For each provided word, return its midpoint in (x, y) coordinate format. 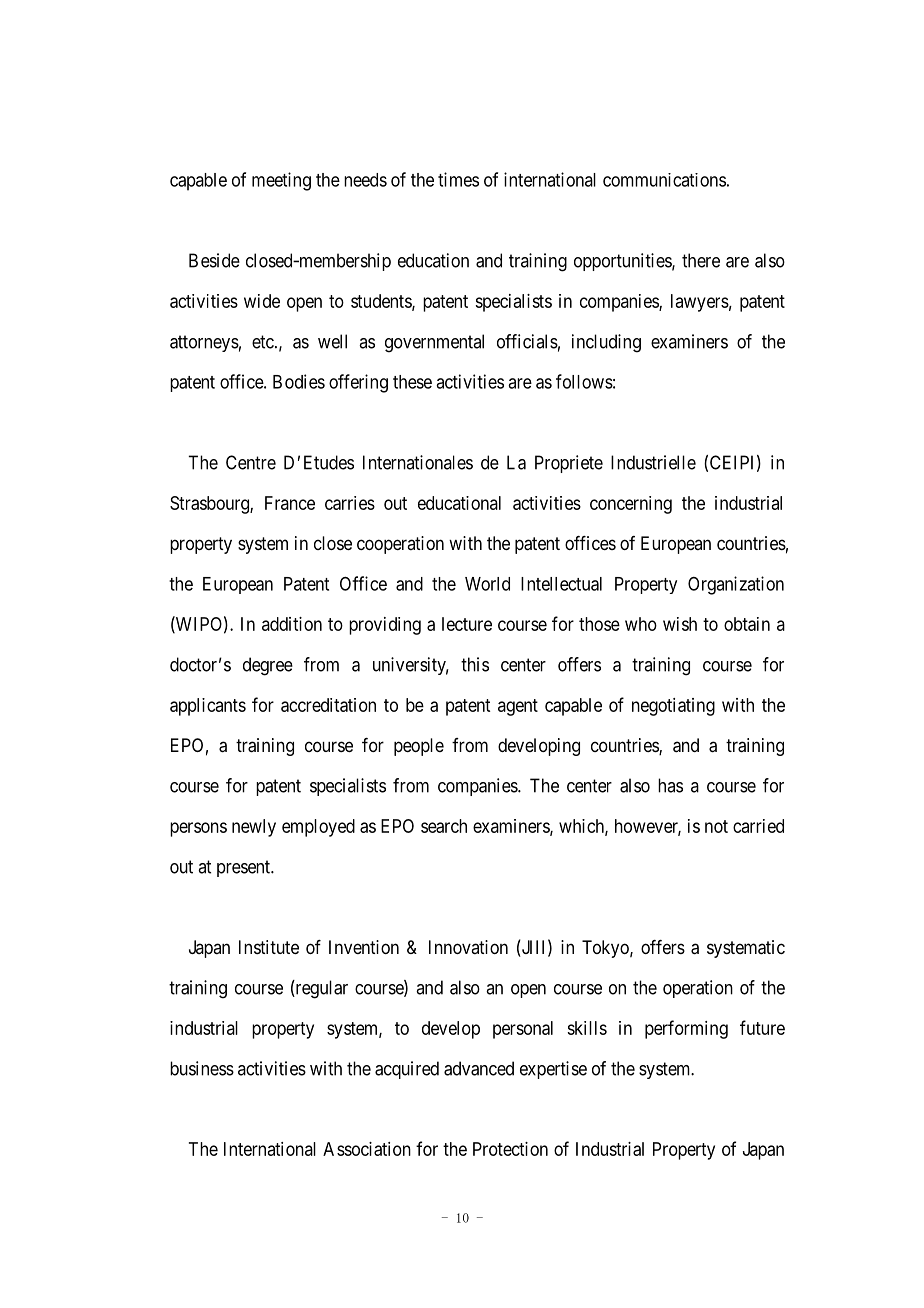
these (412, 382)
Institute (269, 947)
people (419, 747)
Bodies (299, 381)
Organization (736, 585)
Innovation (468, 947)
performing (686, 1029)
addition (292, 624)
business (202, 1068)
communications (664, 180)
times (458, 179)
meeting (281, 181)
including (606, 343)
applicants (208, 707)
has (670, 785)
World (487, 584)
